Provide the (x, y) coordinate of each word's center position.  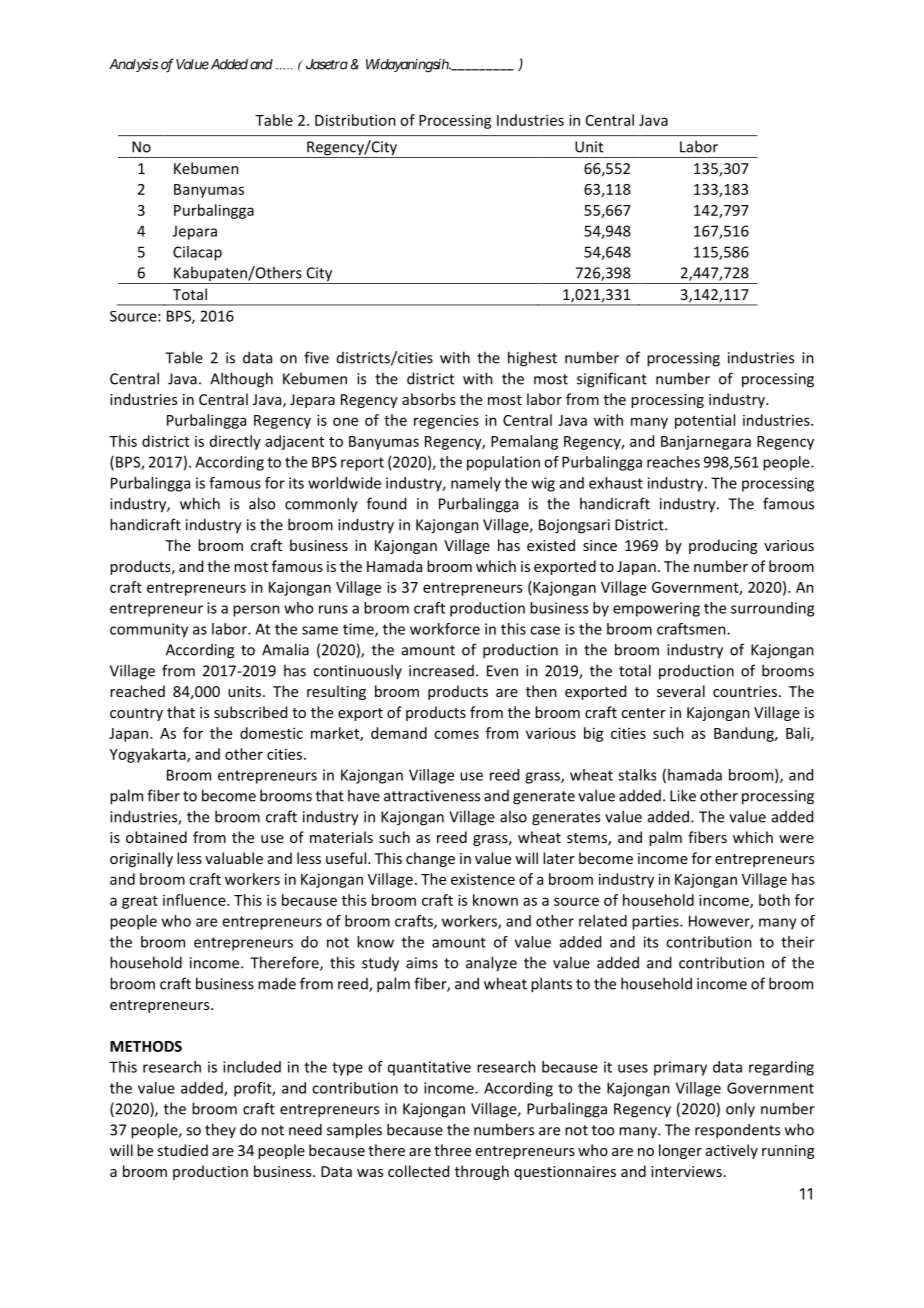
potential (705, 421)
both (774, 900)
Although (241, 380)
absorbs (429, 399)
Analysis (133, 65)
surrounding (772, 609)
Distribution (355, 120)
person (256, 611)
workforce (445, 629)
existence (483, 879)
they (220, 1130)
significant (612, 380)
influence (195, 900)
